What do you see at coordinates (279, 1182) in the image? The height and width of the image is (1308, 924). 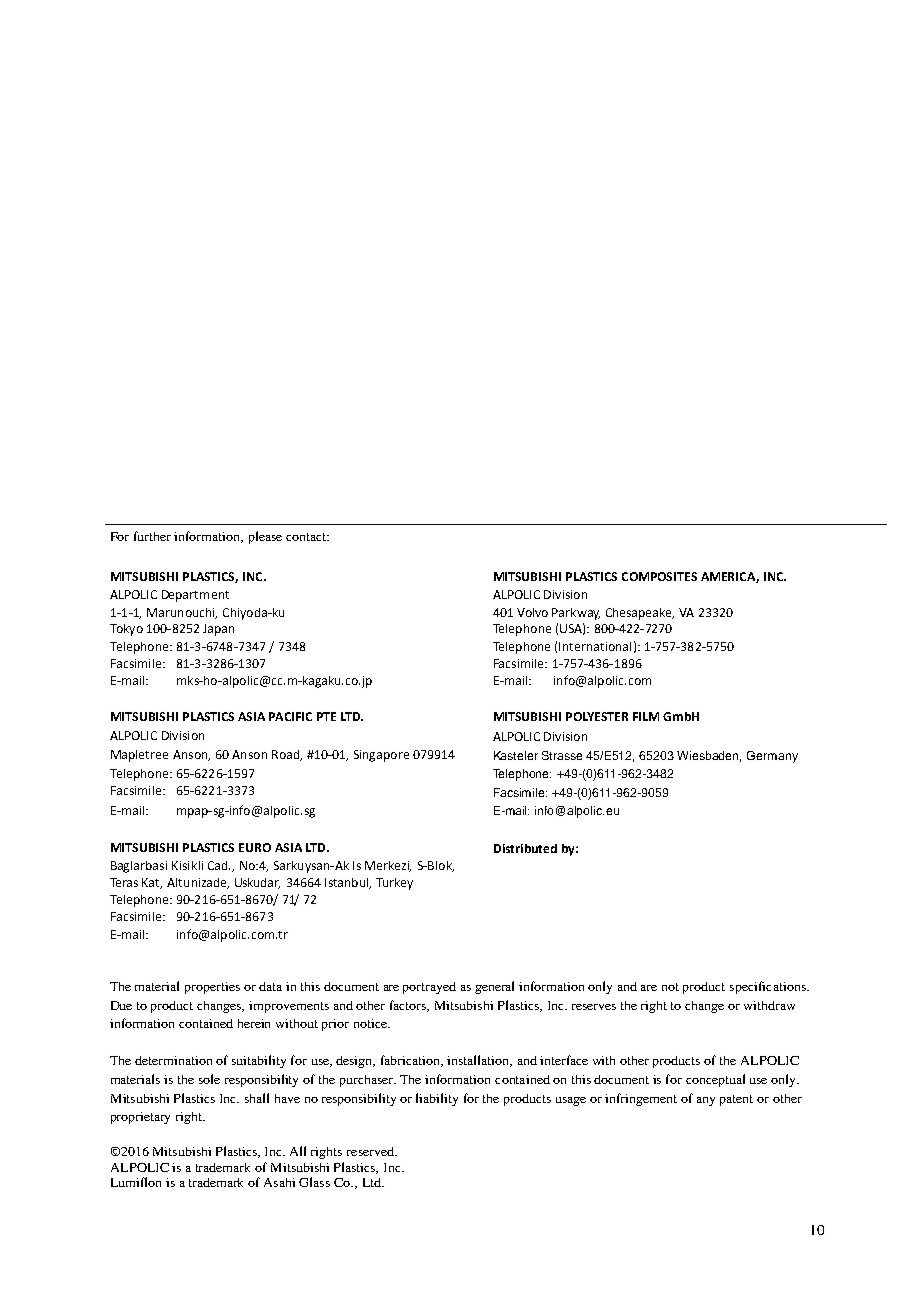 I see `Asahi` at bounding box center [279, 1182].
